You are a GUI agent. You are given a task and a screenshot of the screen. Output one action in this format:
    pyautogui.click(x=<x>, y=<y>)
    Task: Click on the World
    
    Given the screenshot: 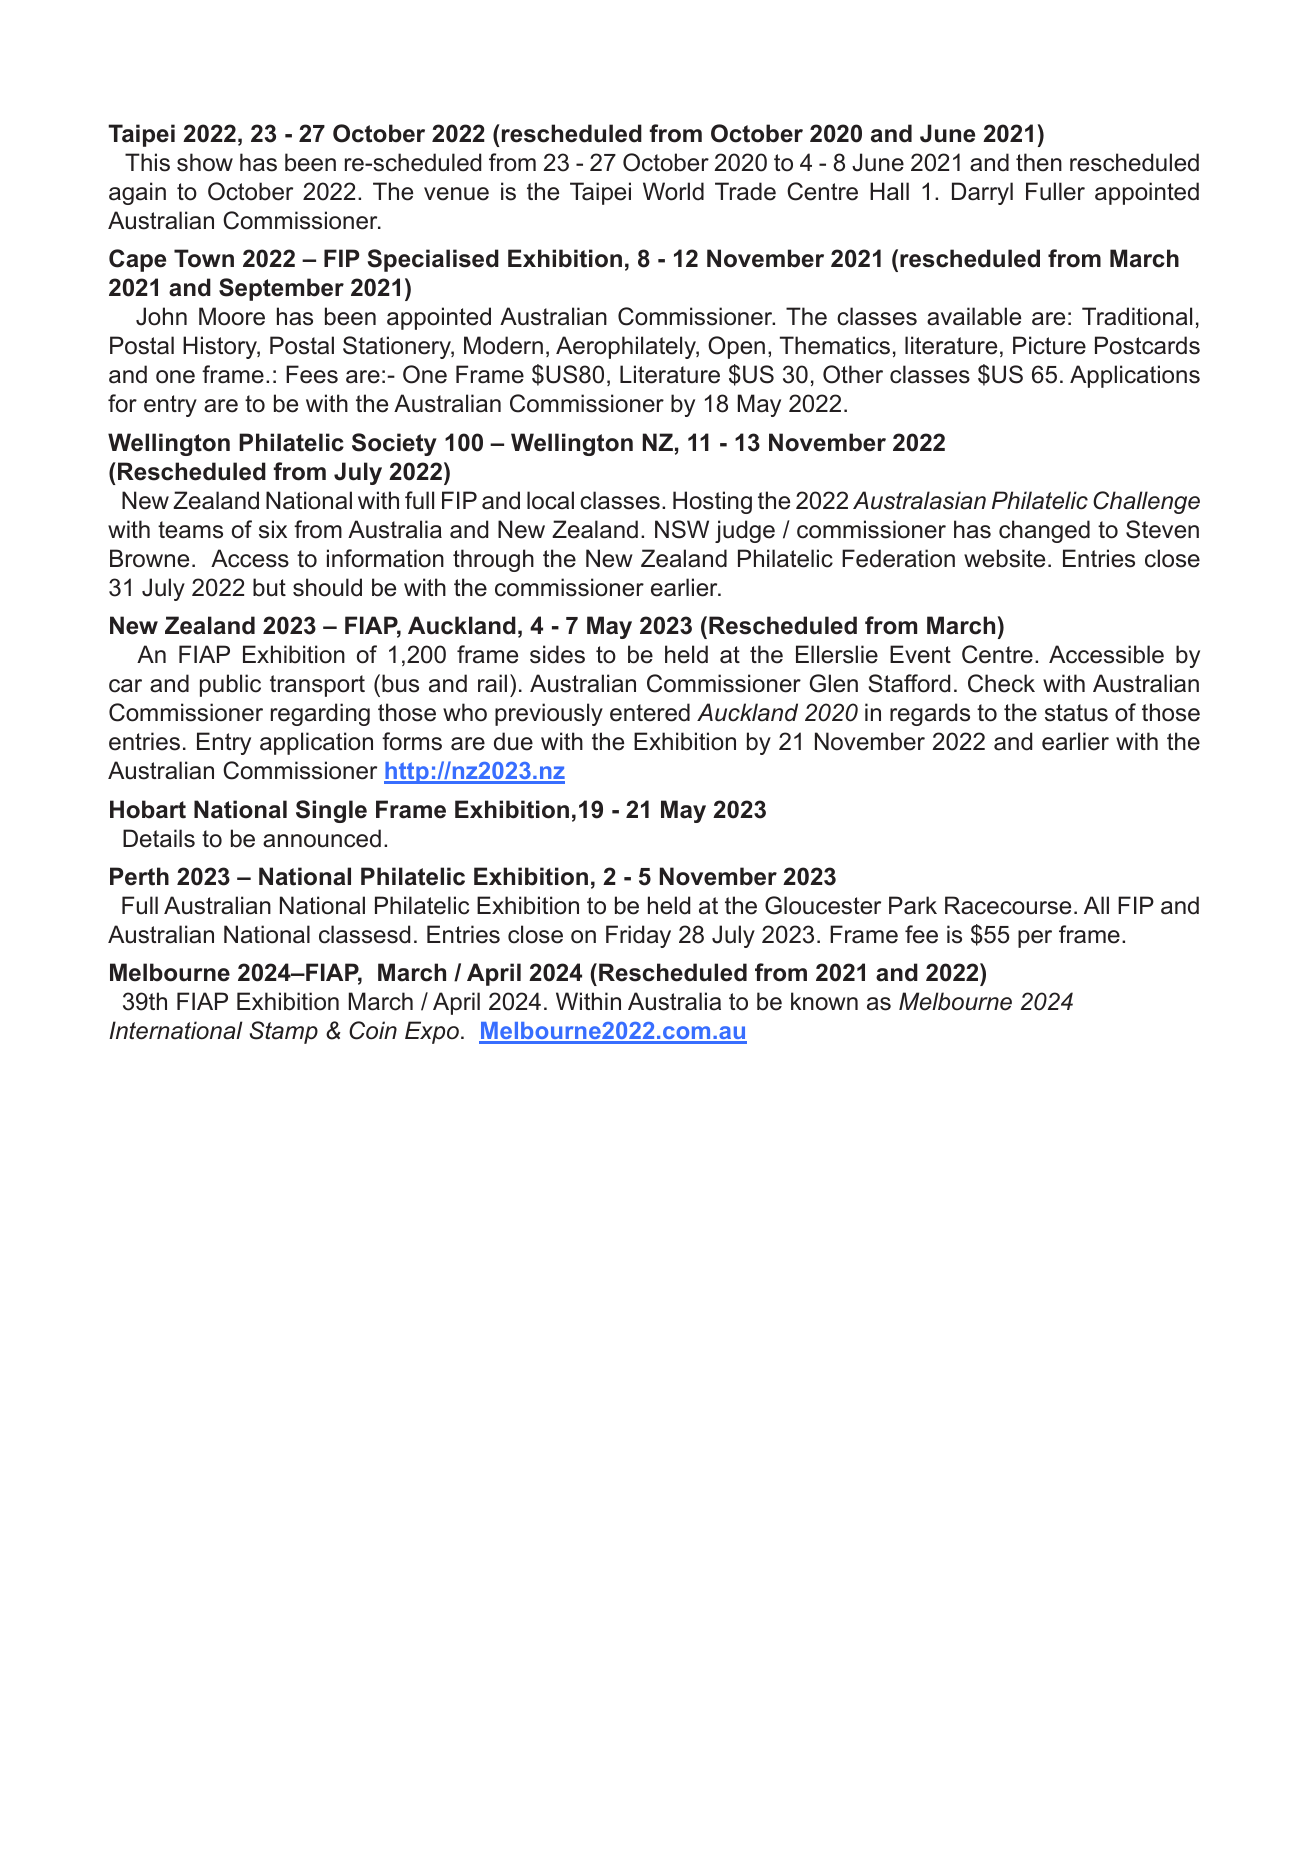 What is the action you would take?
    pyautogui.click(x=673, y=191)
